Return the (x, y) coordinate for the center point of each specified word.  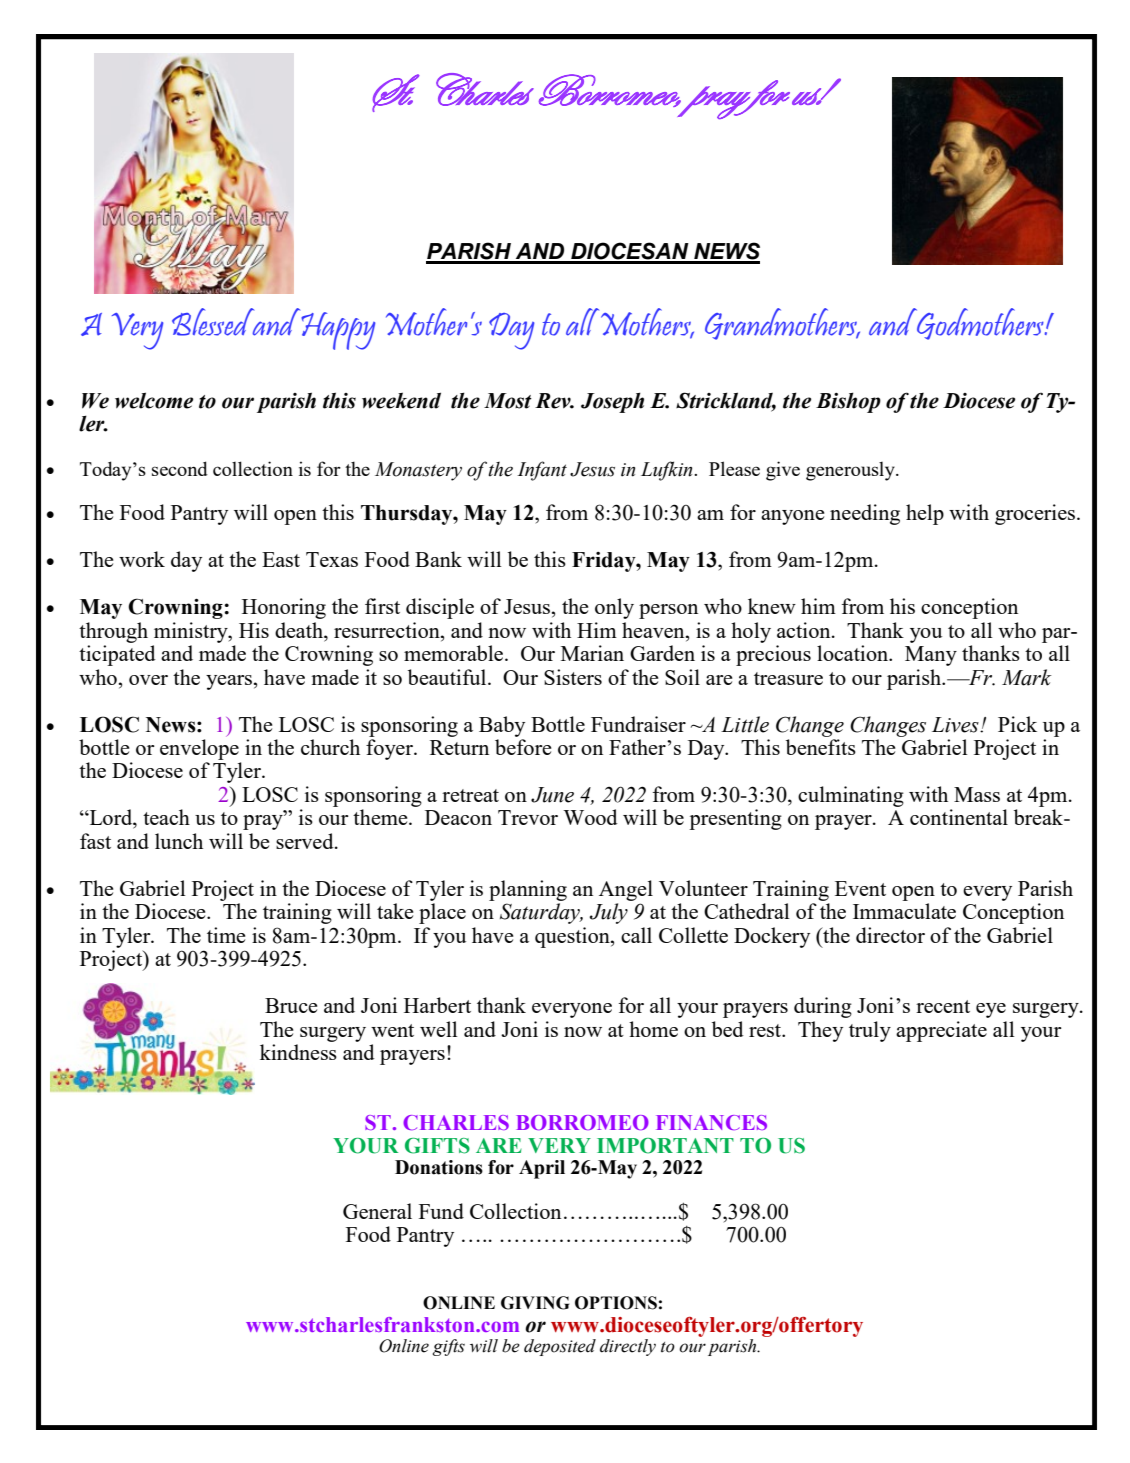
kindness (298, 1052)
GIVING (535, 1303)
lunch (179, 841)
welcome (154, 400)
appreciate (941, 1031)
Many (931, 656)
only (614, 608)
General (377, 1211)
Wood (590, 817)
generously (851, 471)
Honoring (284, 608)
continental (959, 817)
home (653, 1029)
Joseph (612, 402)
